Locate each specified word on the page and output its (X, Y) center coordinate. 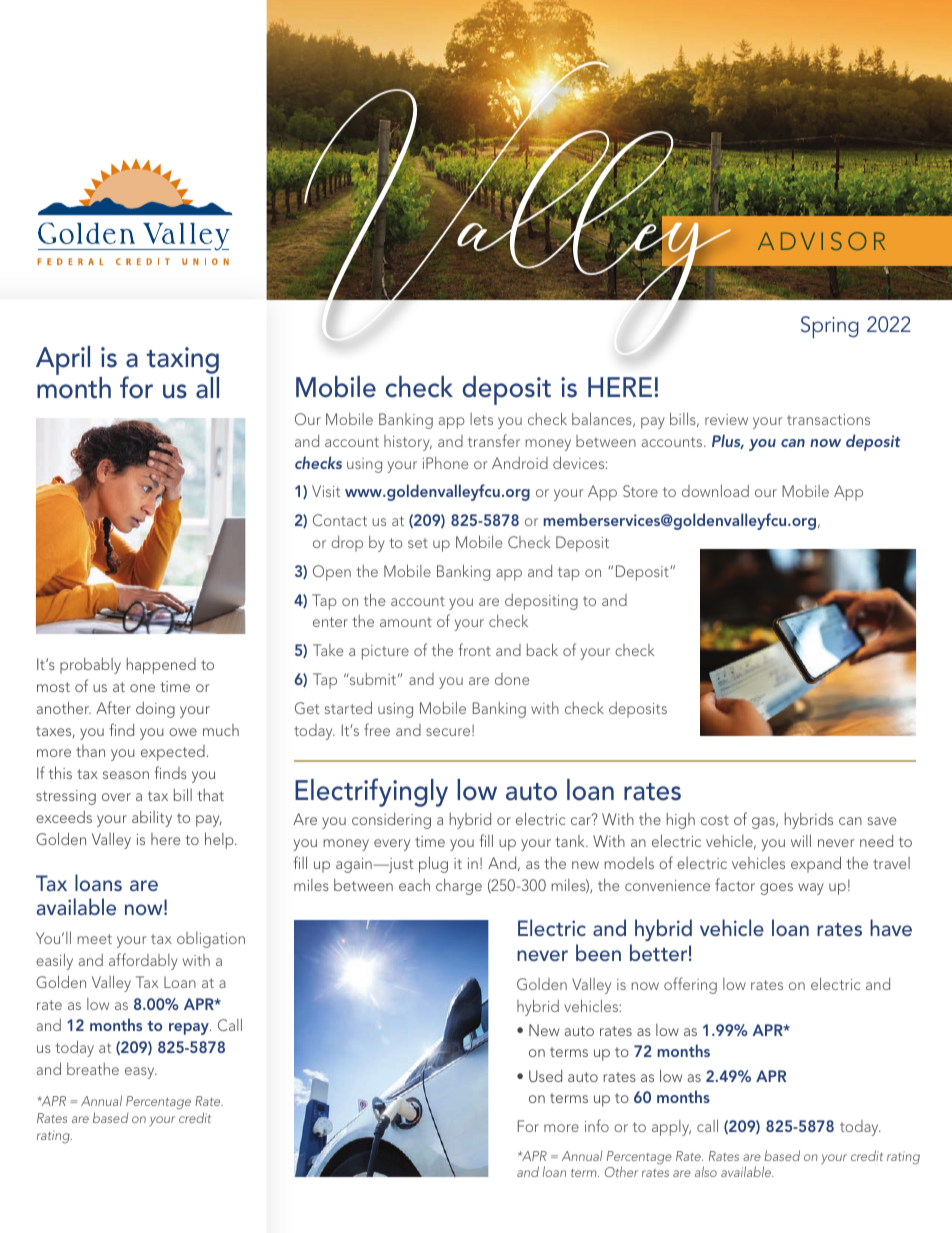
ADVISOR (821, 241)
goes (776, 889)
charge (459, 887)
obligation (211, 940)
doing (155, 710)
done (512, 679)
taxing (182, 360)
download (715, 490)
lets (481, 419)
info (597, 1125)
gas (764, 823)
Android (520, 463)
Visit (326, 491)
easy (141, 1073)
